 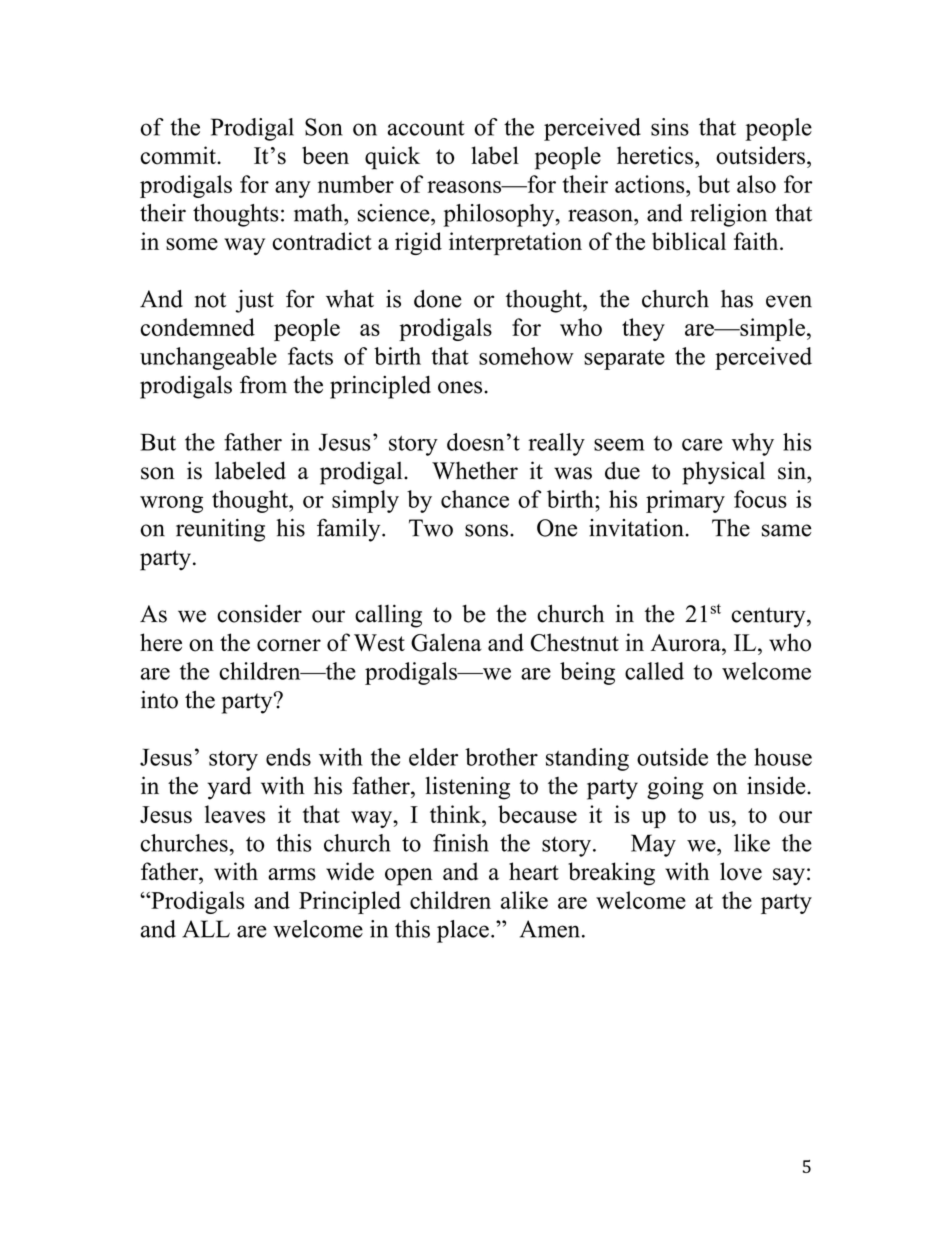 What do you see at coordinates (460, 387) in the screenshot?
I see `ones` at bounding box center [460, 387].
